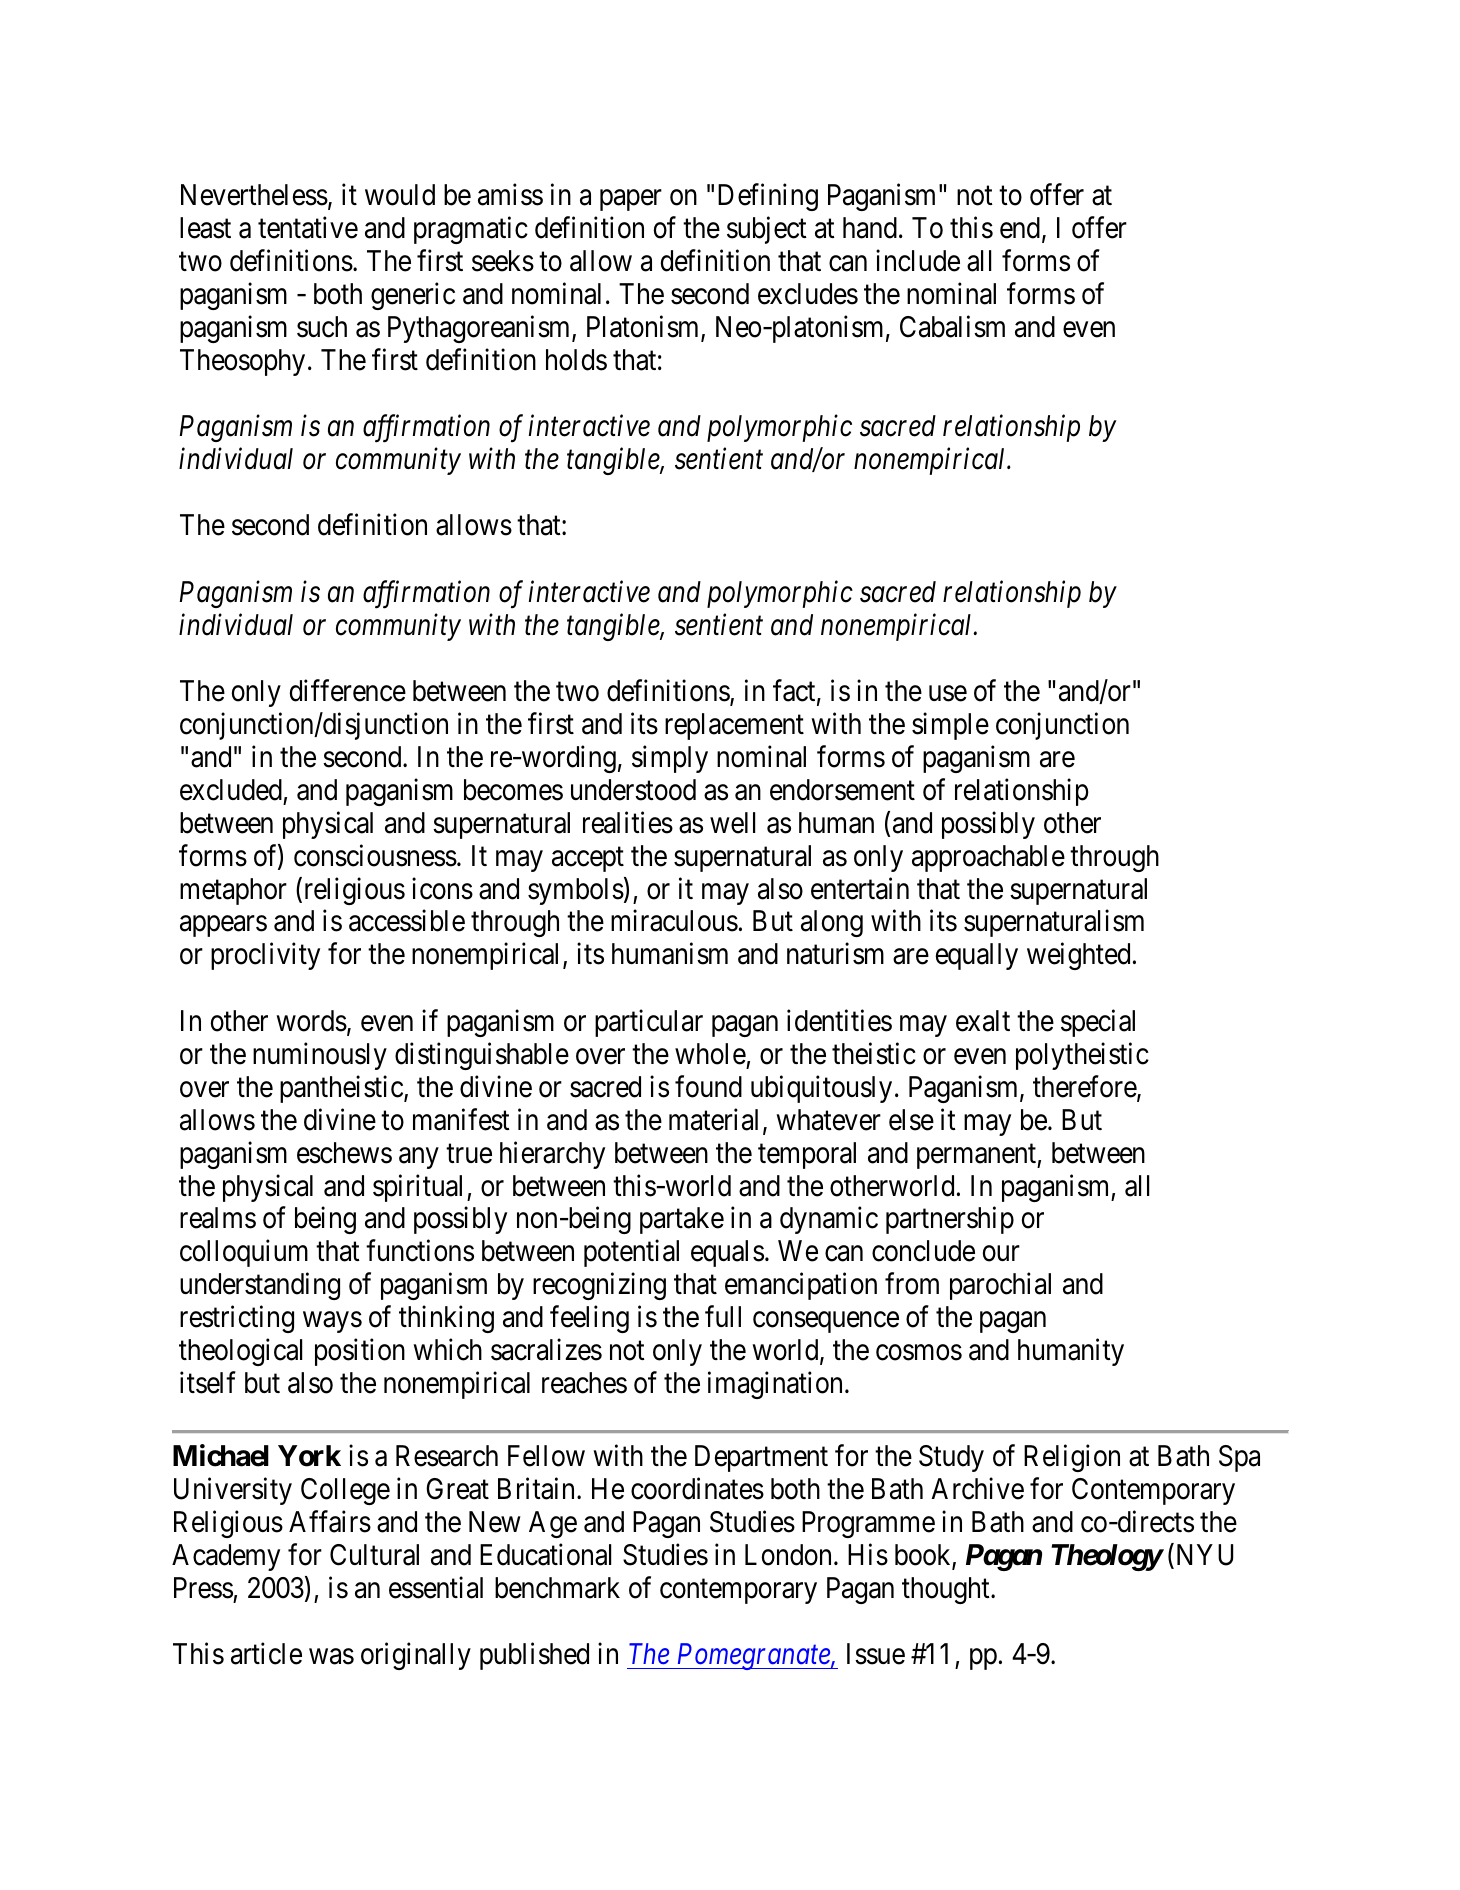 Image resolution: width=1460 pixels, height=1890 pixels. I want to click on article, so click(266, 1654).
